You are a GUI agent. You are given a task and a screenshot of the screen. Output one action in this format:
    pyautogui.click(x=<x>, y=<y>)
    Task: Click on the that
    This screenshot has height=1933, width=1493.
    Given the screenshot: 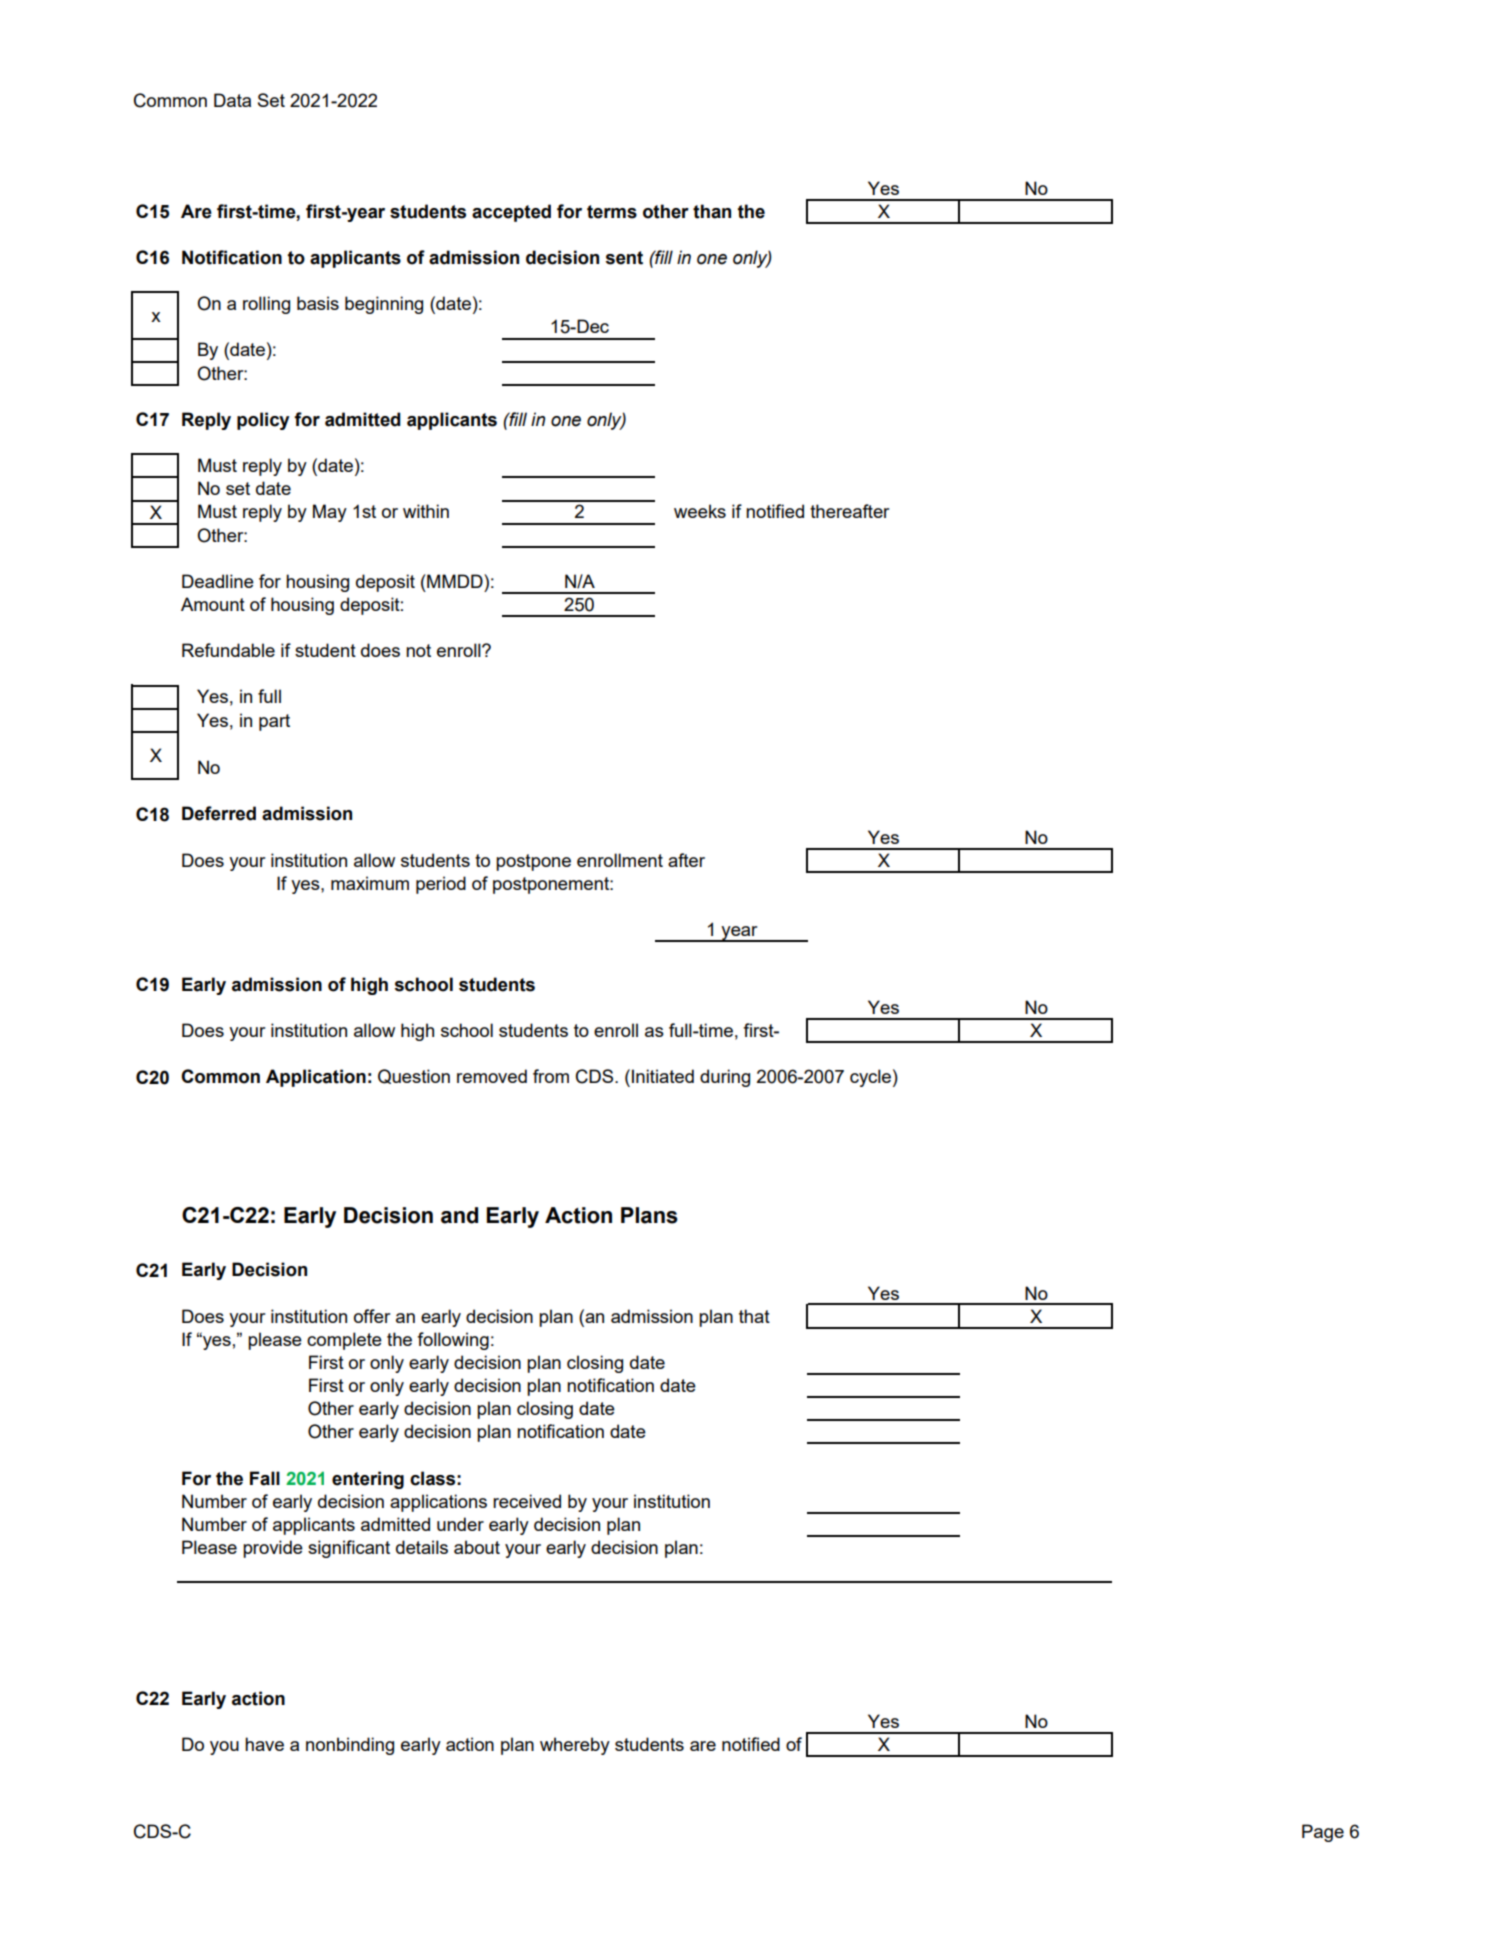 What is the action you would take?
    pyautogui.click(x=754, y=1316)
